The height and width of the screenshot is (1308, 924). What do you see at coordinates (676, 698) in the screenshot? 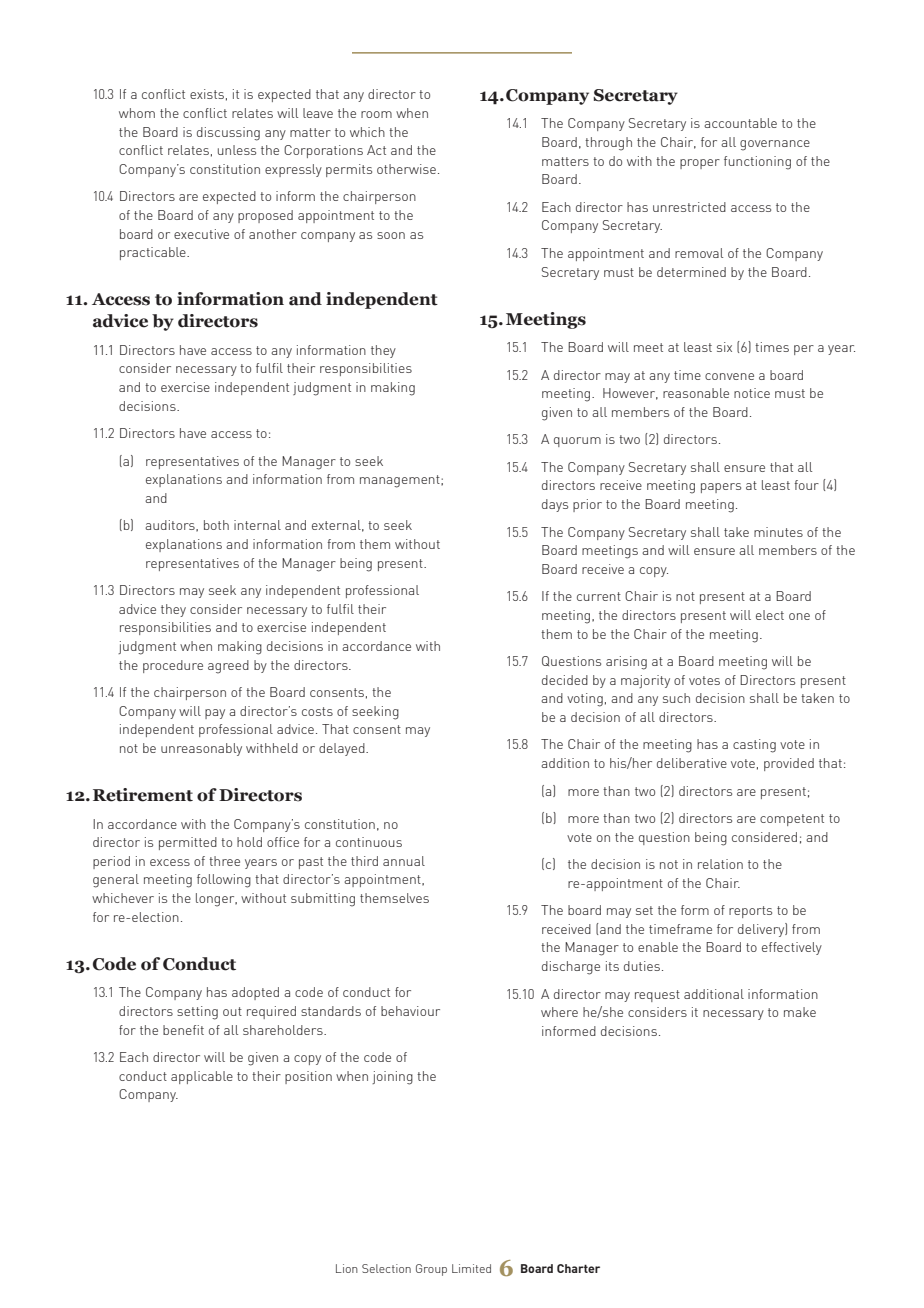
I see `such` at bounding box center [676, 698].
